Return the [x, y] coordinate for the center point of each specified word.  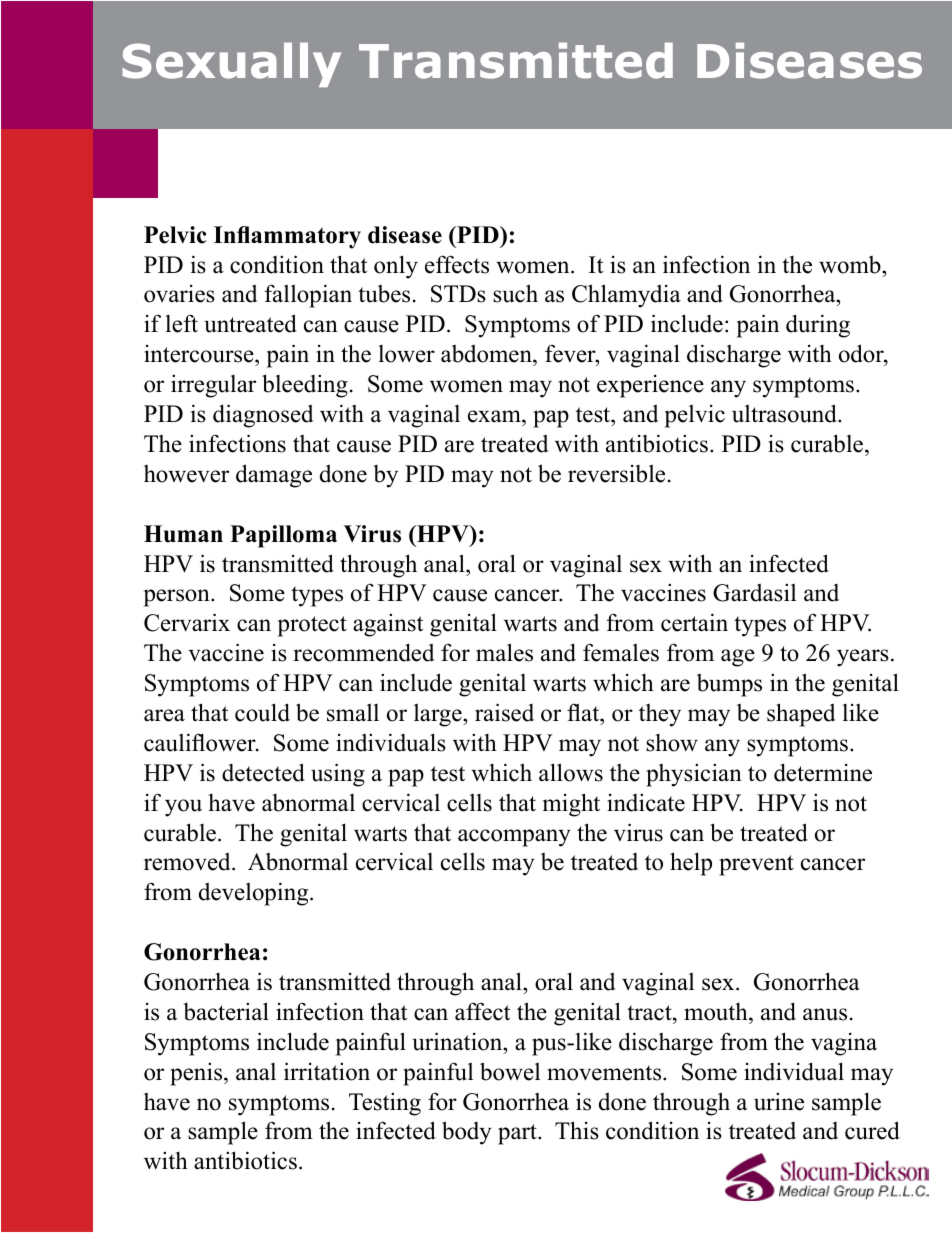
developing [255, 894]
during [818, 326]
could [262, 712]
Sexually [231, 64]
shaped [801, 715]
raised [504, 712]
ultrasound [785, 413]
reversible [616, 474]
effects [457, 264]
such [515, 293]
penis [197, 1074]
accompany [514, 838]
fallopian [308, 296]
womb [851, 265]
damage [274, 476]
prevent [756, 865]
